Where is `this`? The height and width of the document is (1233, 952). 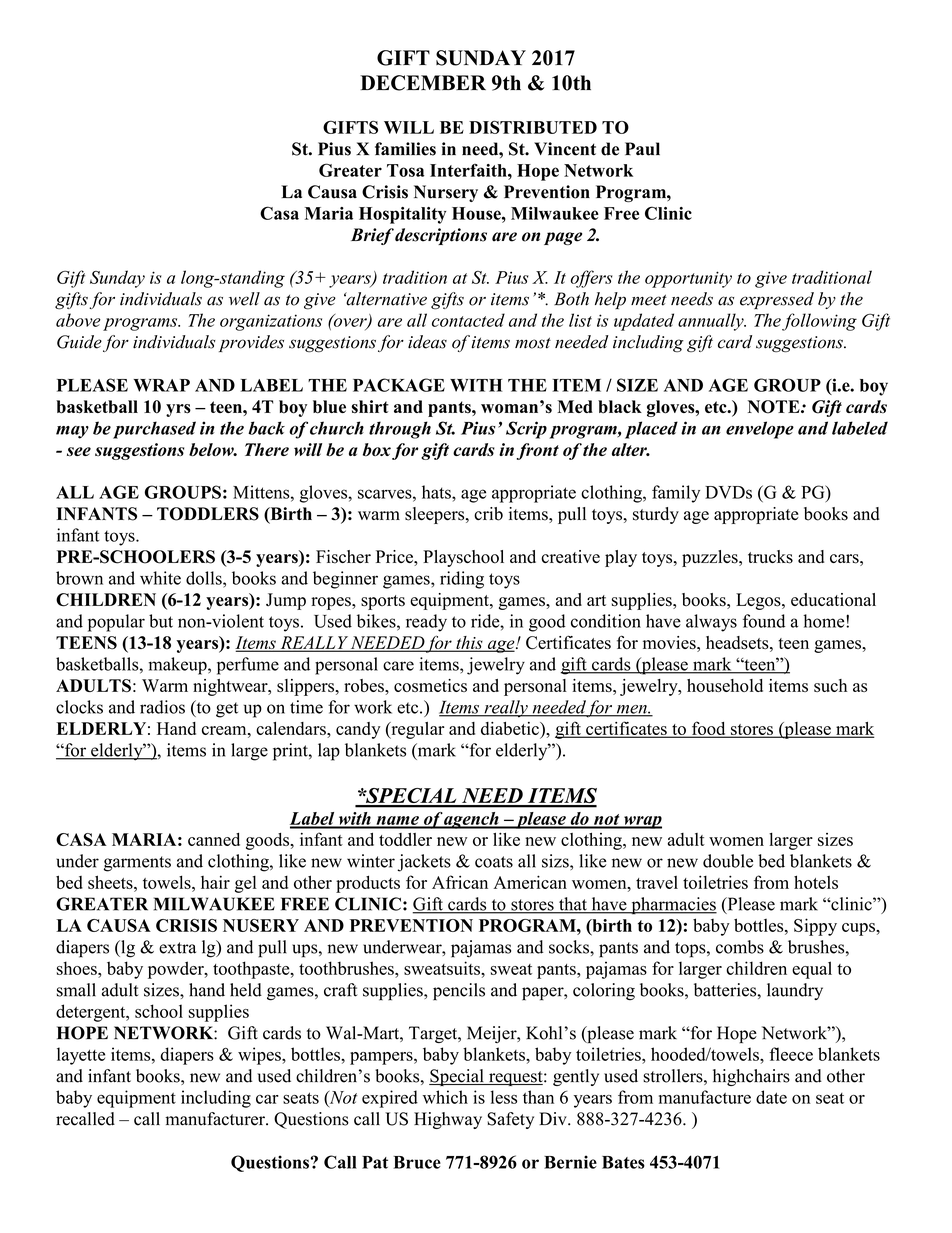
this is located at coordinates (469, 643).
